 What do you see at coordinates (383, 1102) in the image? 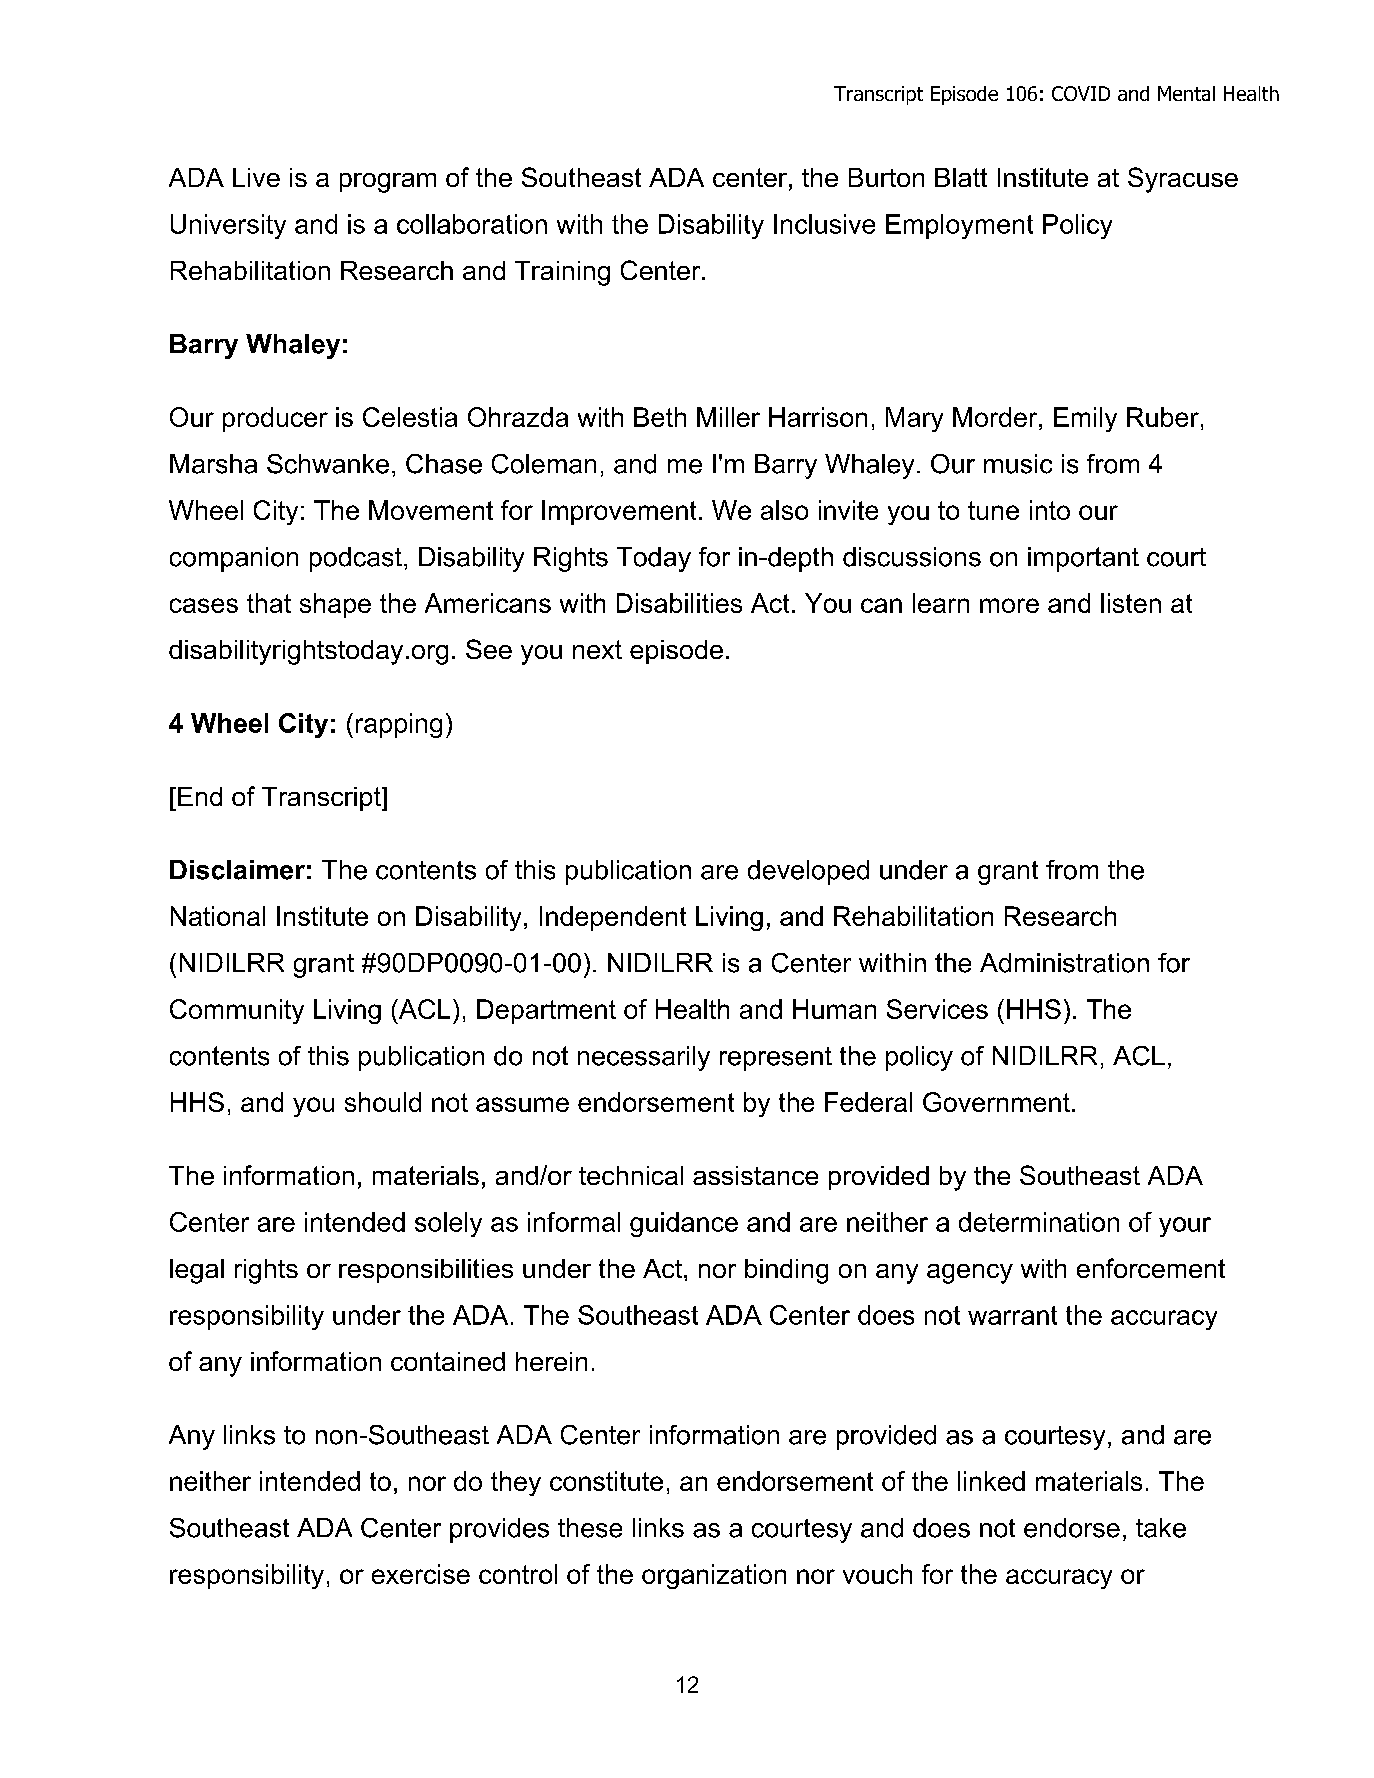
I see `should` at bounding box center [383, 1102].
